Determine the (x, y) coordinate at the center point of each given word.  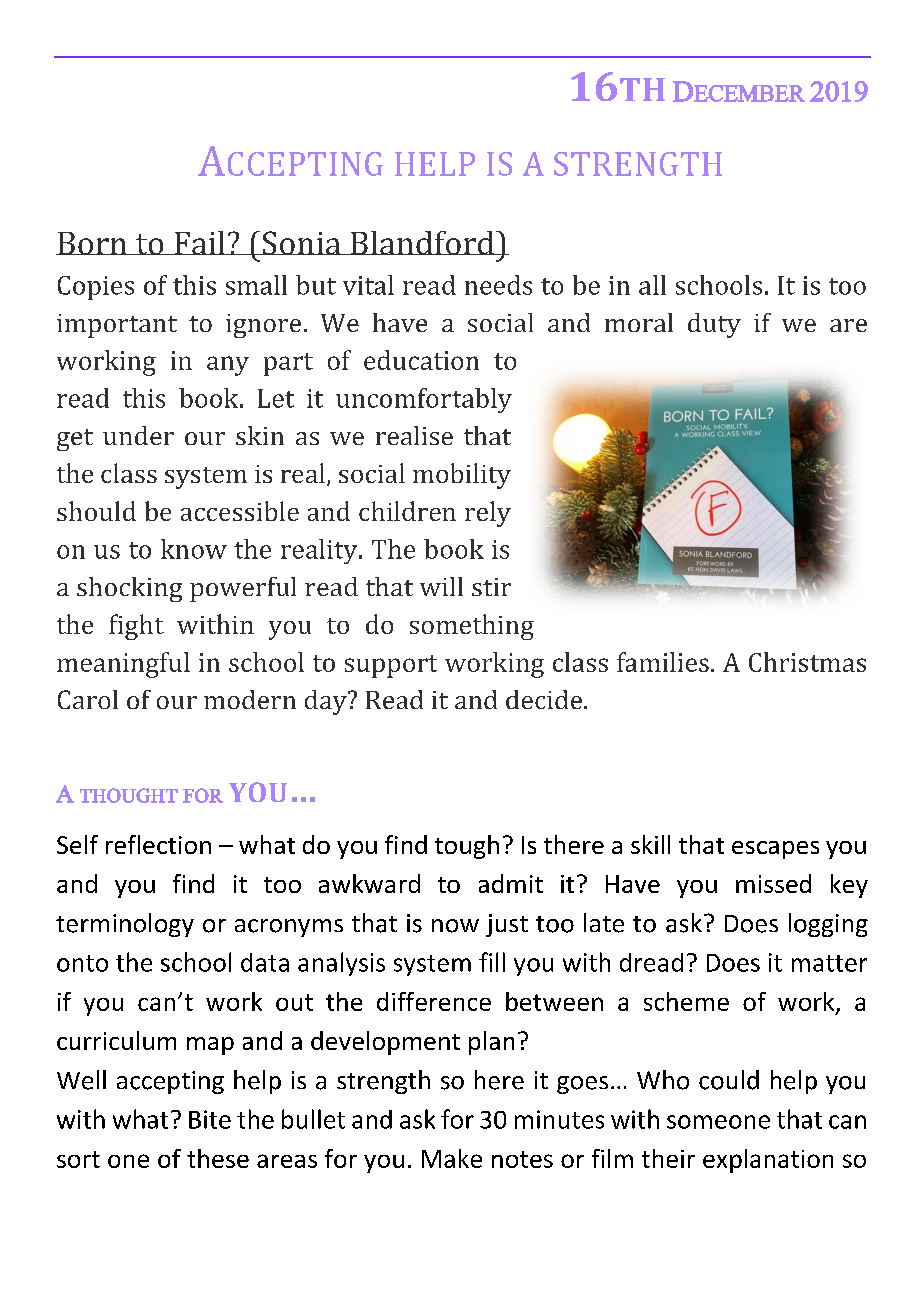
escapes (775, 850)
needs (498, 285)
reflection (158, 844)
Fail (199, 243)
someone (718, 1122)
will (441, 586)
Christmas (807, 662)
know (194, 549)
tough (467, 847)
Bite (210, 1119)
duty (714, 325)
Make (452, 1158)
